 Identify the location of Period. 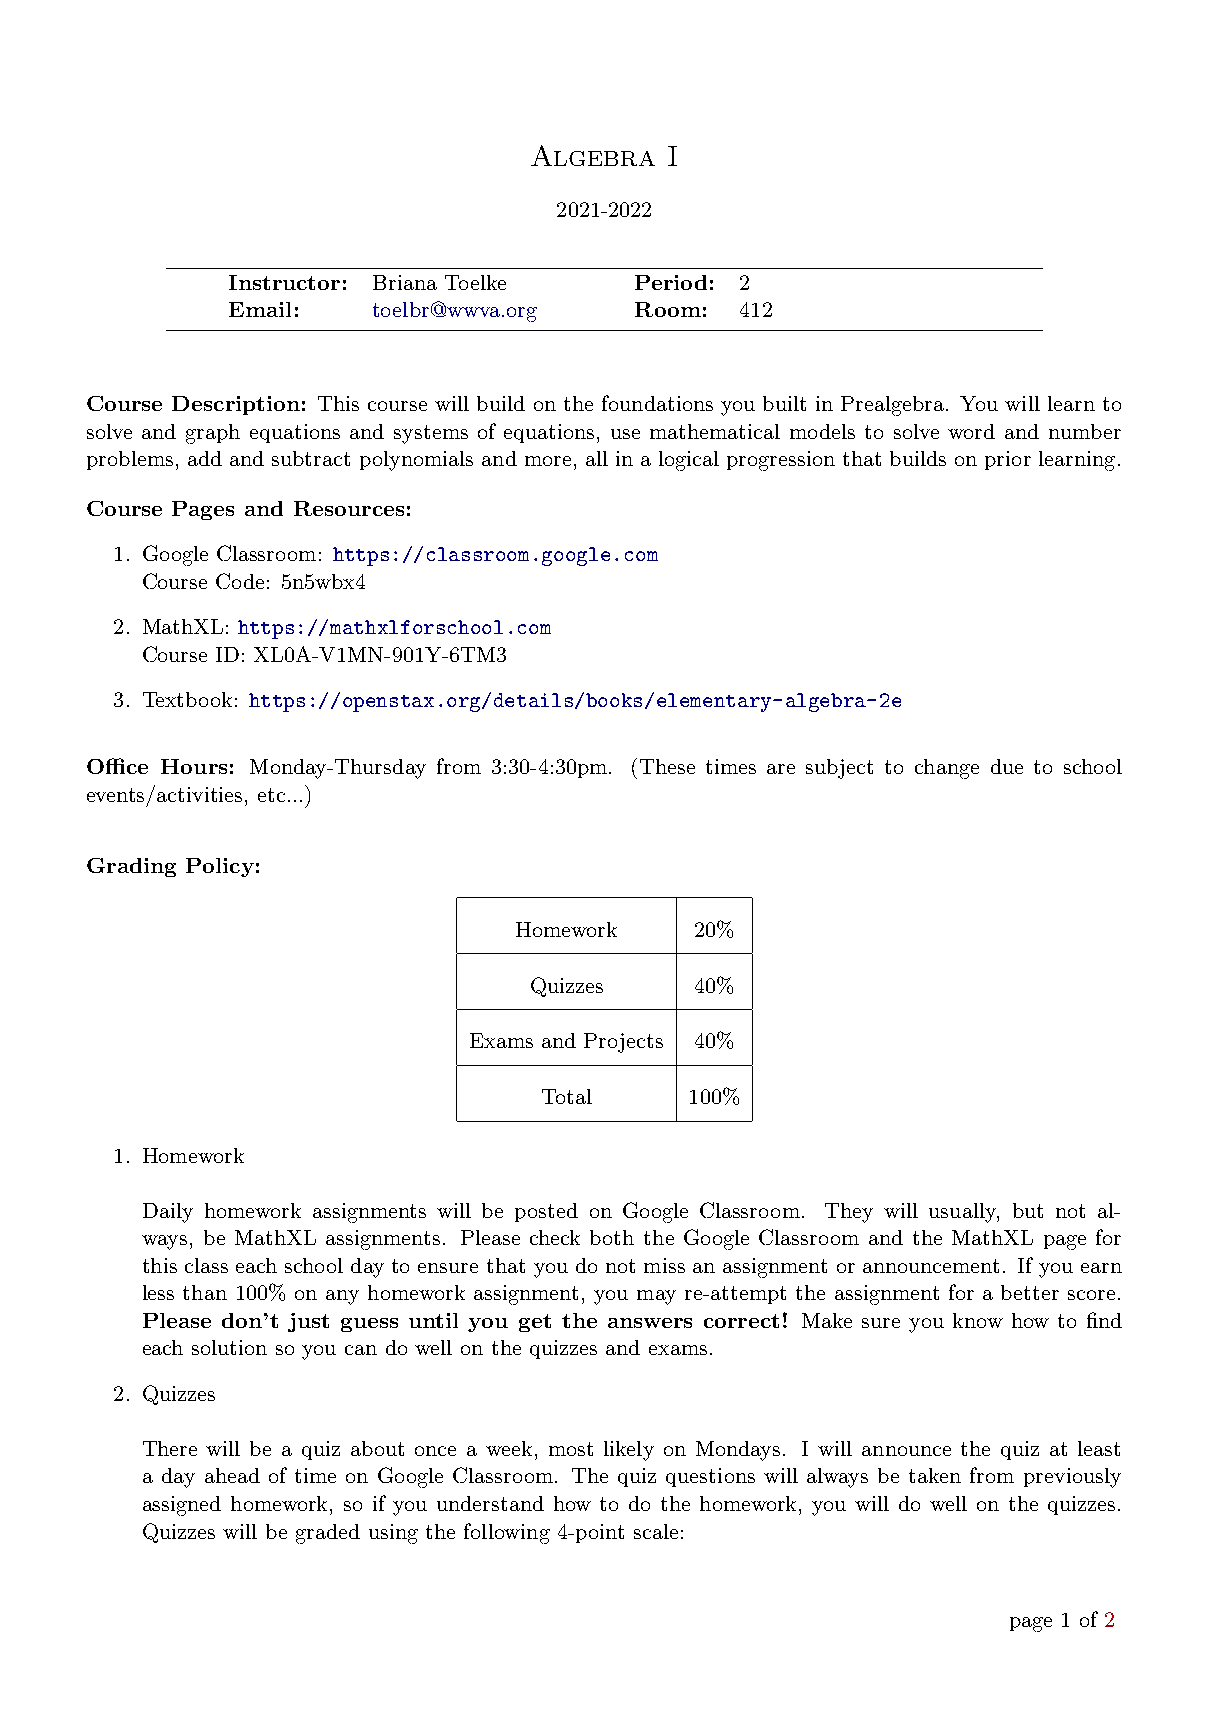
(671, 282).
